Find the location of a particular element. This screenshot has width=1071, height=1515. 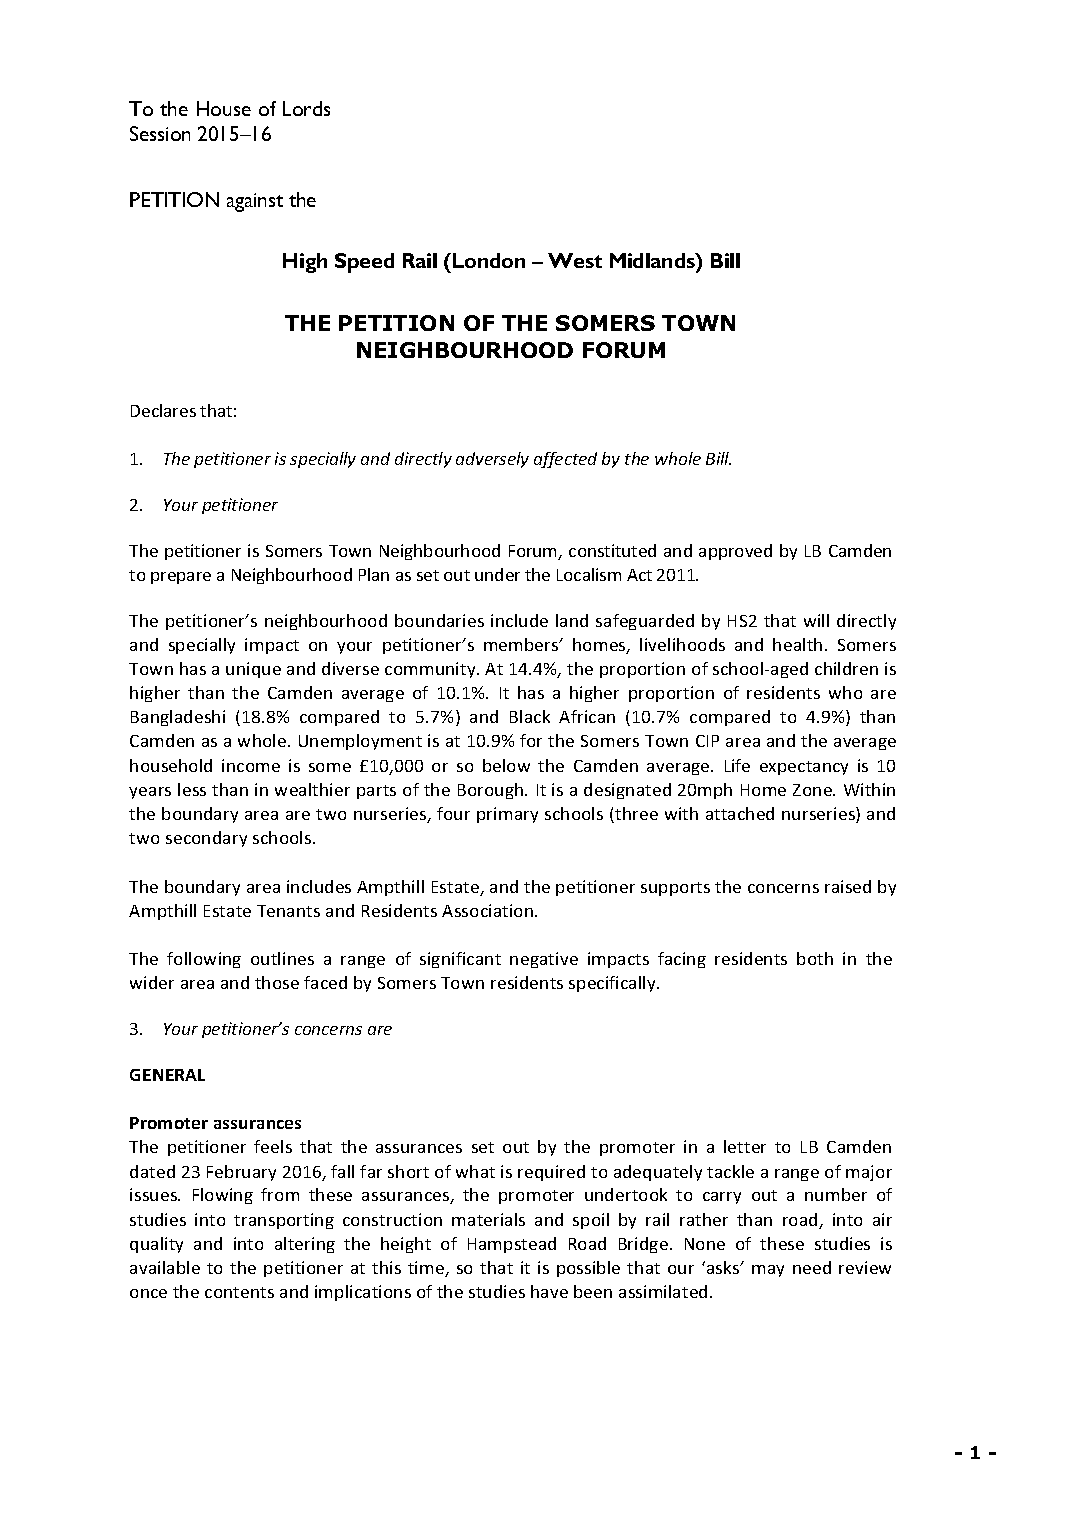

adversely is located at coordinates (492, 460).
